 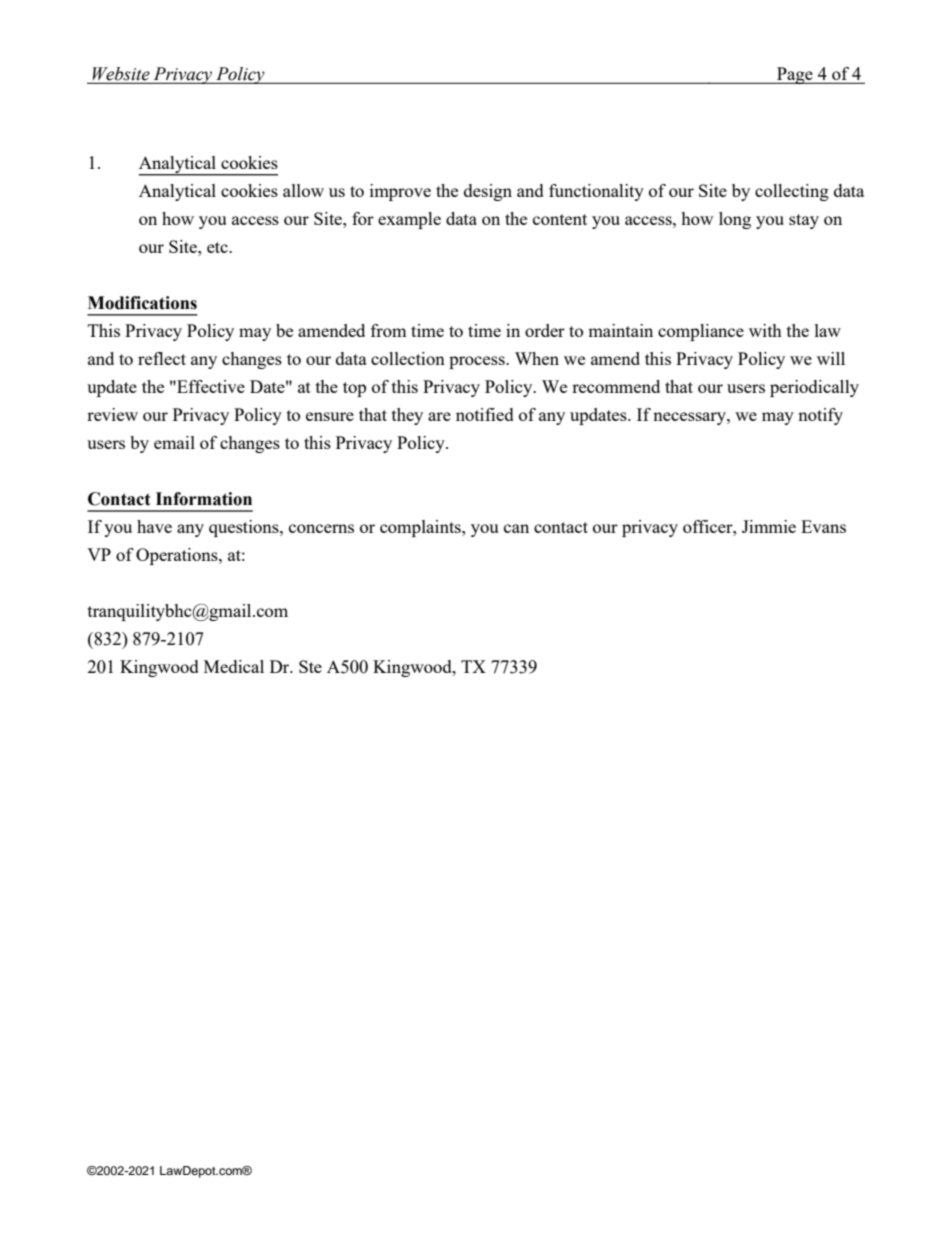 I want to click on etc, so click(x=218, y=247).
